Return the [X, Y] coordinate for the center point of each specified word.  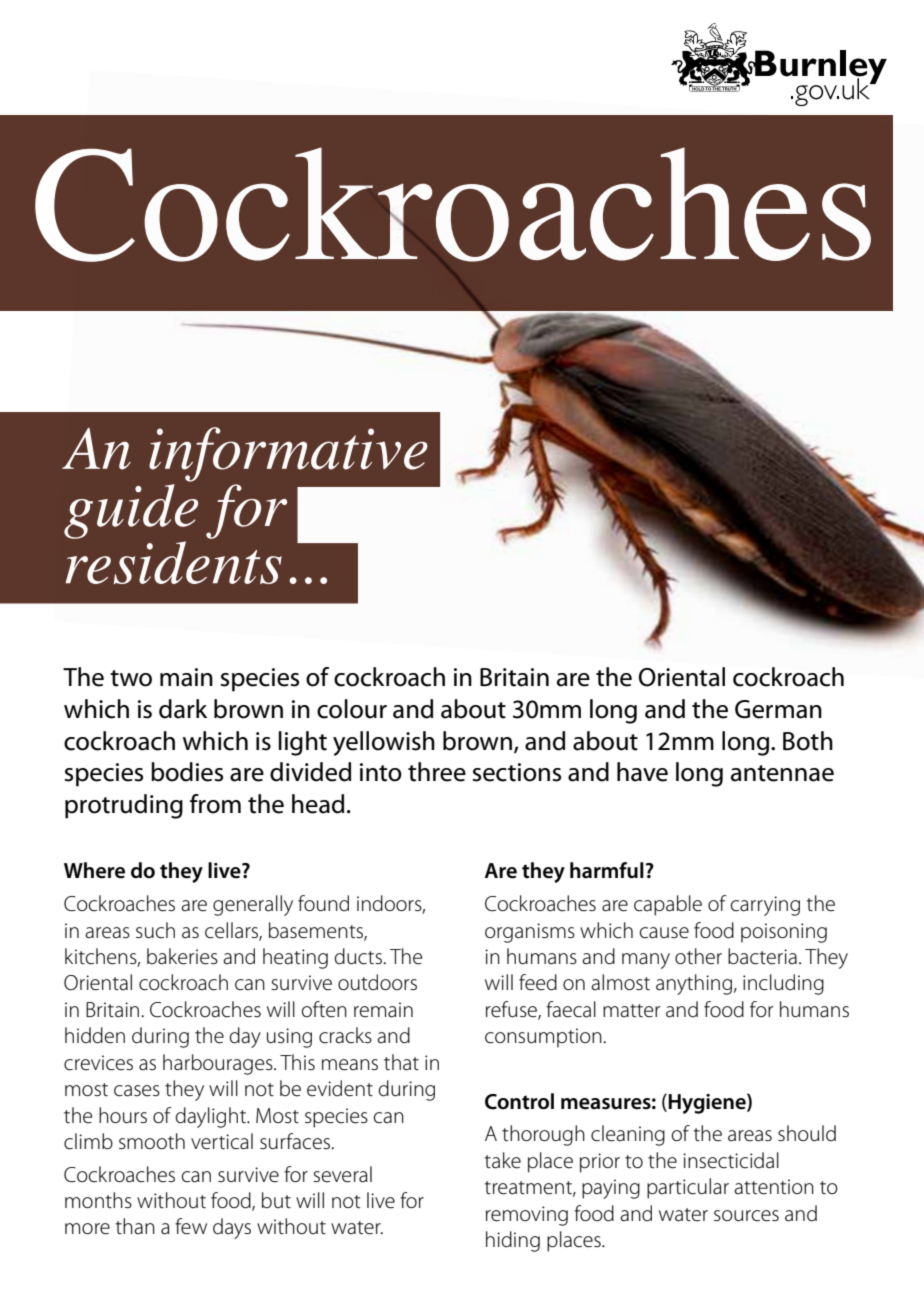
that [401, 1062]
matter [632, 1011]
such [155, 930]
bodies [187, 772]
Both [808, 741]
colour [352, 709]
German [778, 709]
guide [131, 511]
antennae [782, 773]
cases [137, 1091]
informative [288, 454]
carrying [765, 906]
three [437, 772]
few [191, 1226]
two [131, 678]
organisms [530, 933]
